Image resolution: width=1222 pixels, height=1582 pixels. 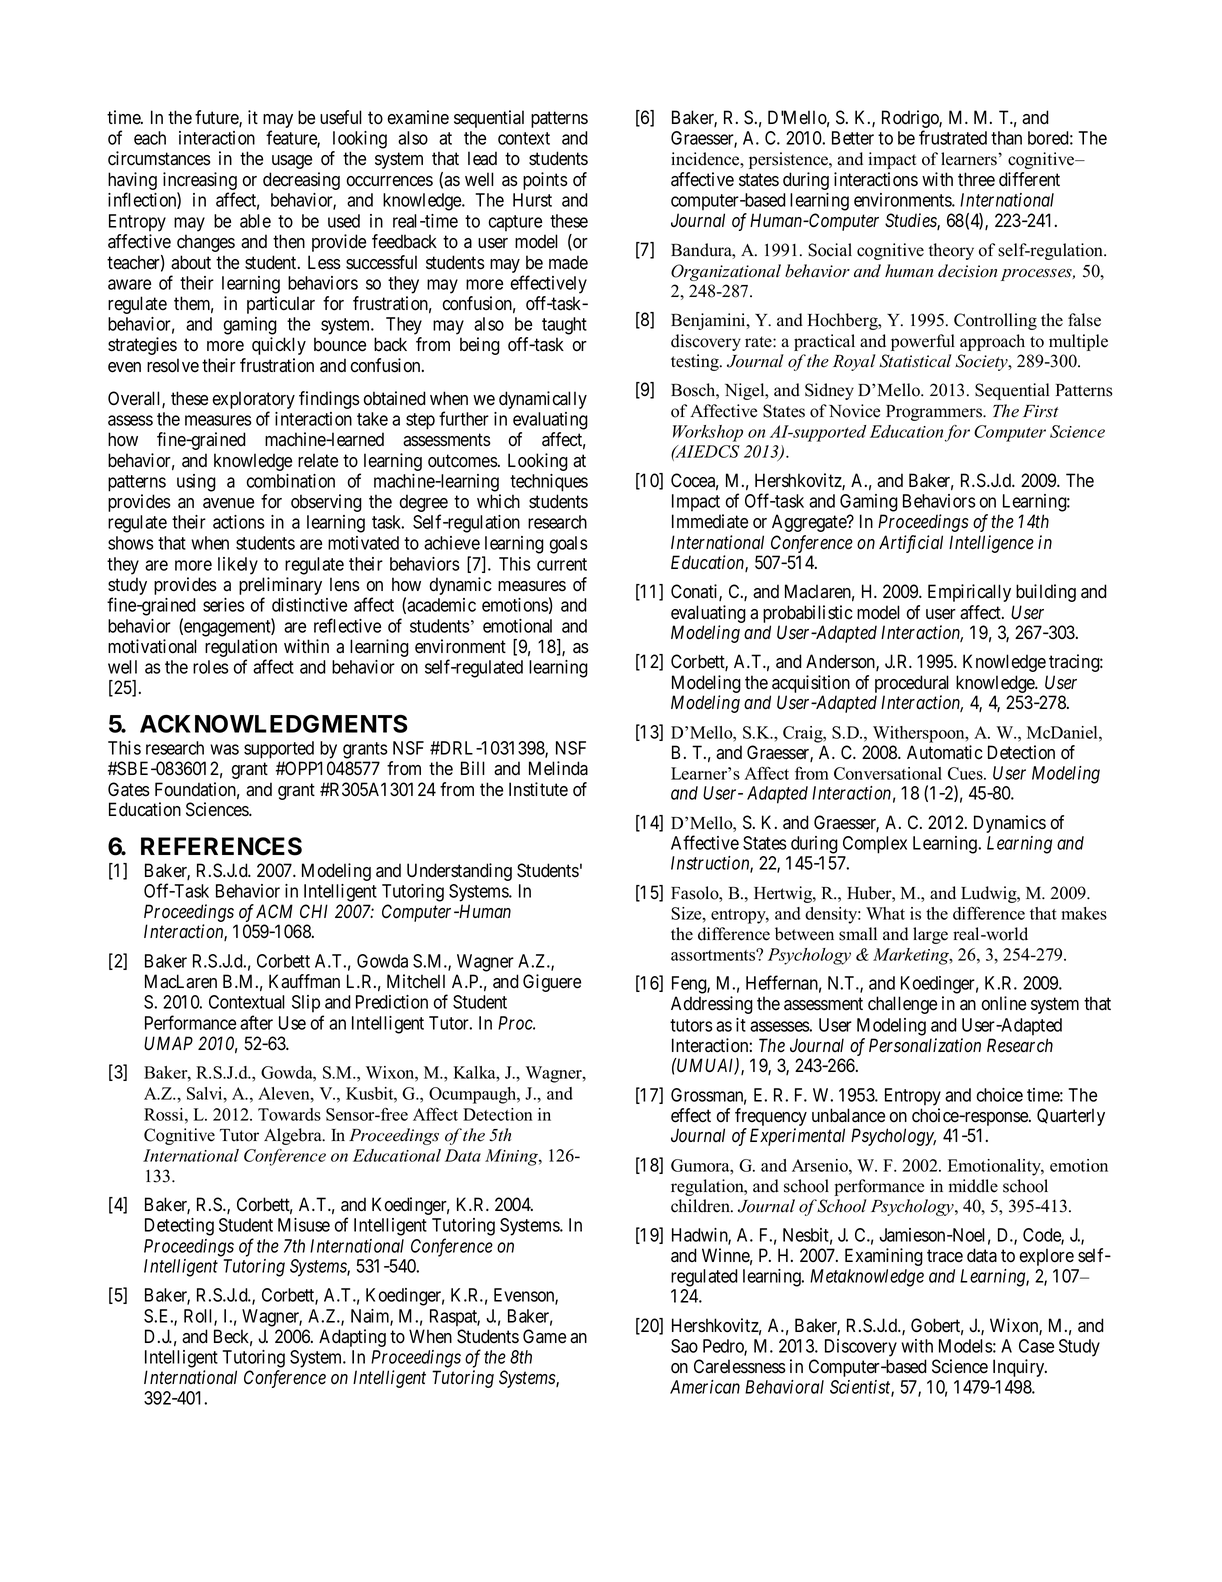 What do you see at coordinates (292, 162) in the screenshot?
I see `usage` at bounding box center [292, 162].
